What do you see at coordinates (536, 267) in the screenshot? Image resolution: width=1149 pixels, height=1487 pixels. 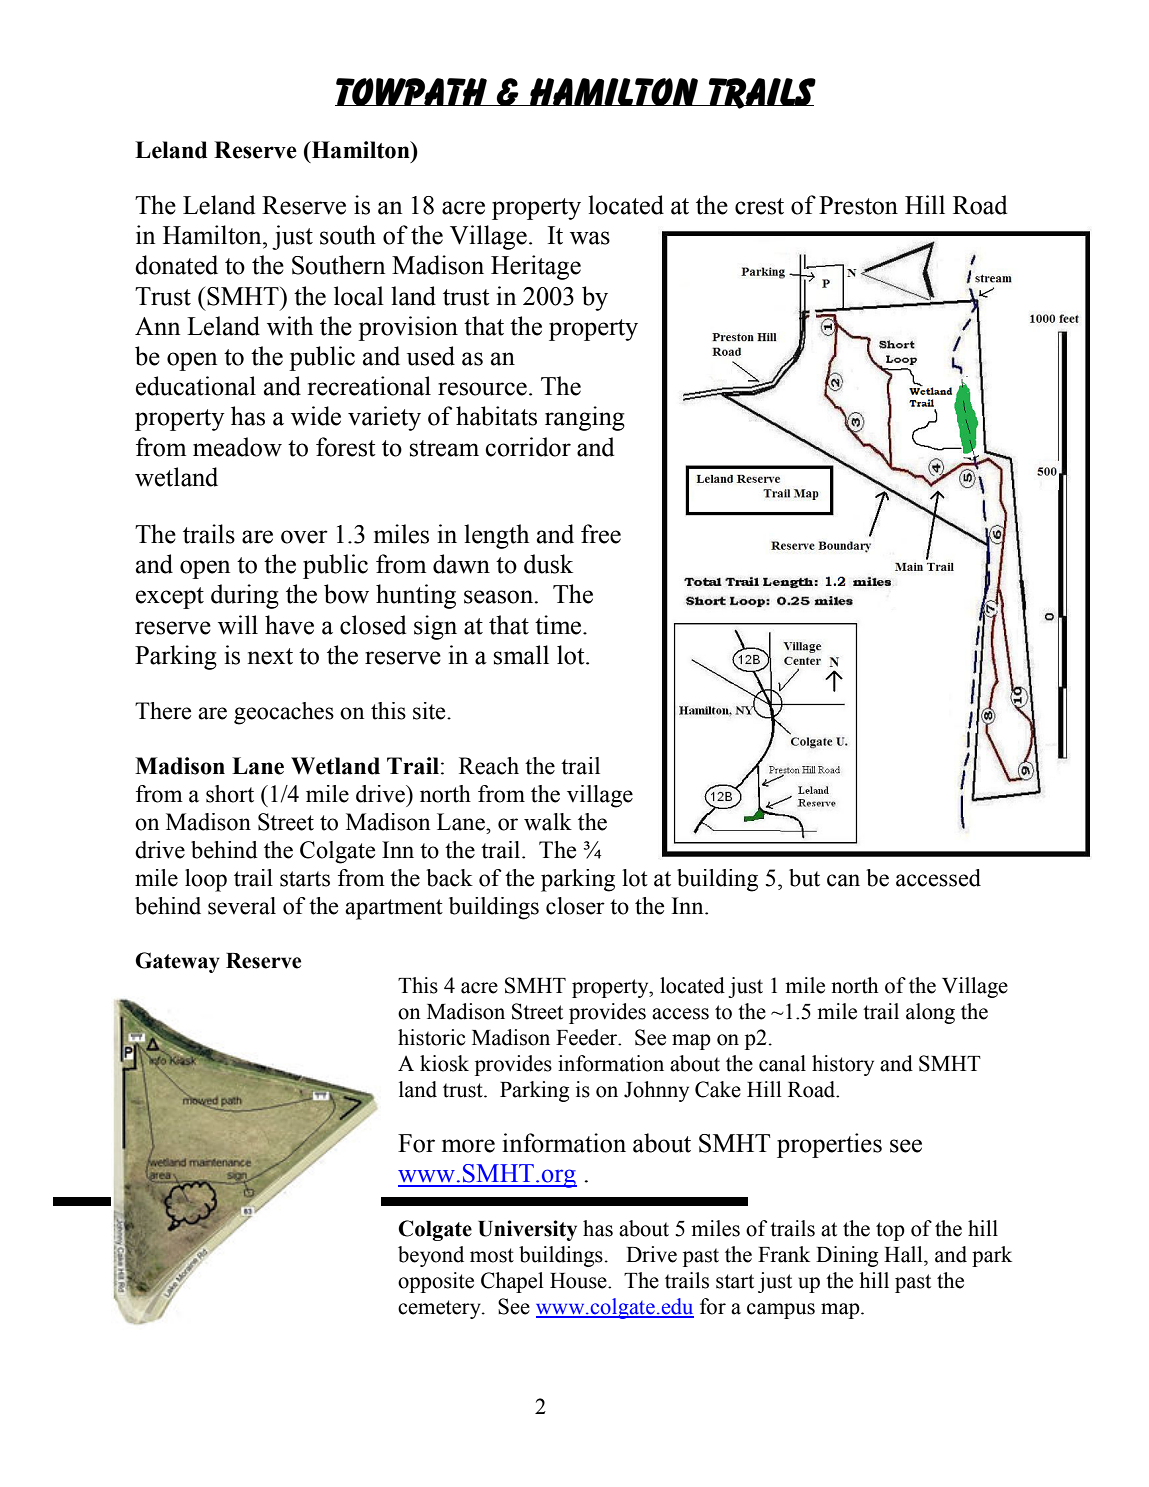 I see `Heritage` at bounding box center [536, 267].
